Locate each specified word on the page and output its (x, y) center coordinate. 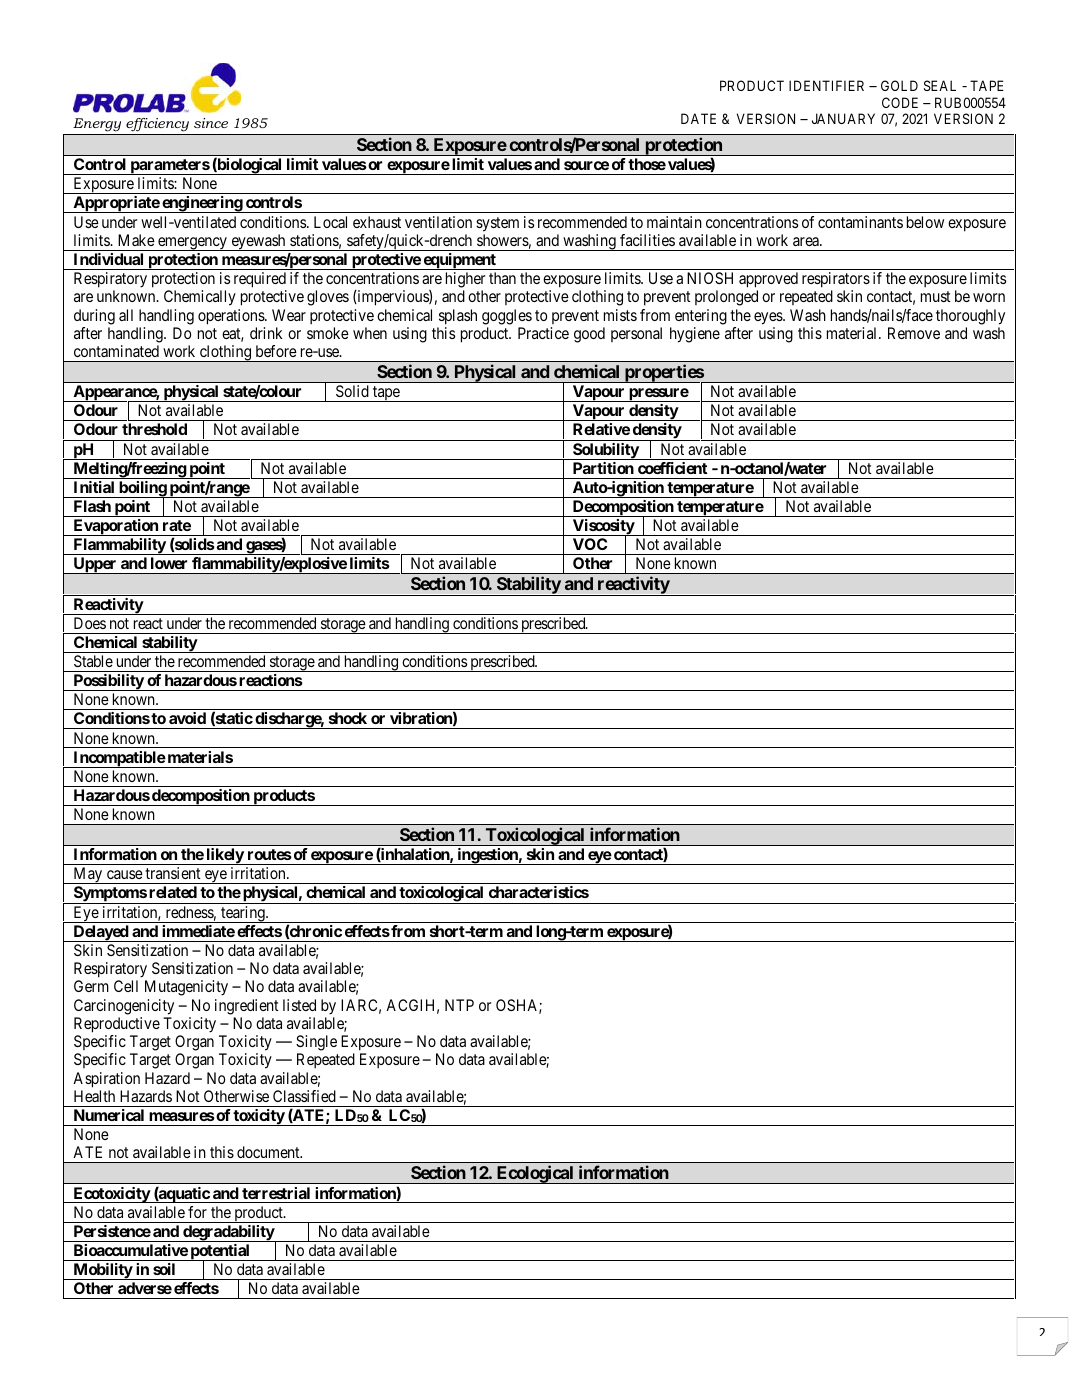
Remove (914, 333)
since (211, 123)
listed (299, 1005)
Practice (543, 333)
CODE (900, 102)
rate (177, 525)
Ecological (535, 1174)
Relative (601, 429)
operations (232, 317)
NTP (459, 1005)
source (586, 165)
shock (348, 718)
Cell (126, 986)
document (269, 1152)
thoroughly (970, 317)
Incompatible (118, 759)
